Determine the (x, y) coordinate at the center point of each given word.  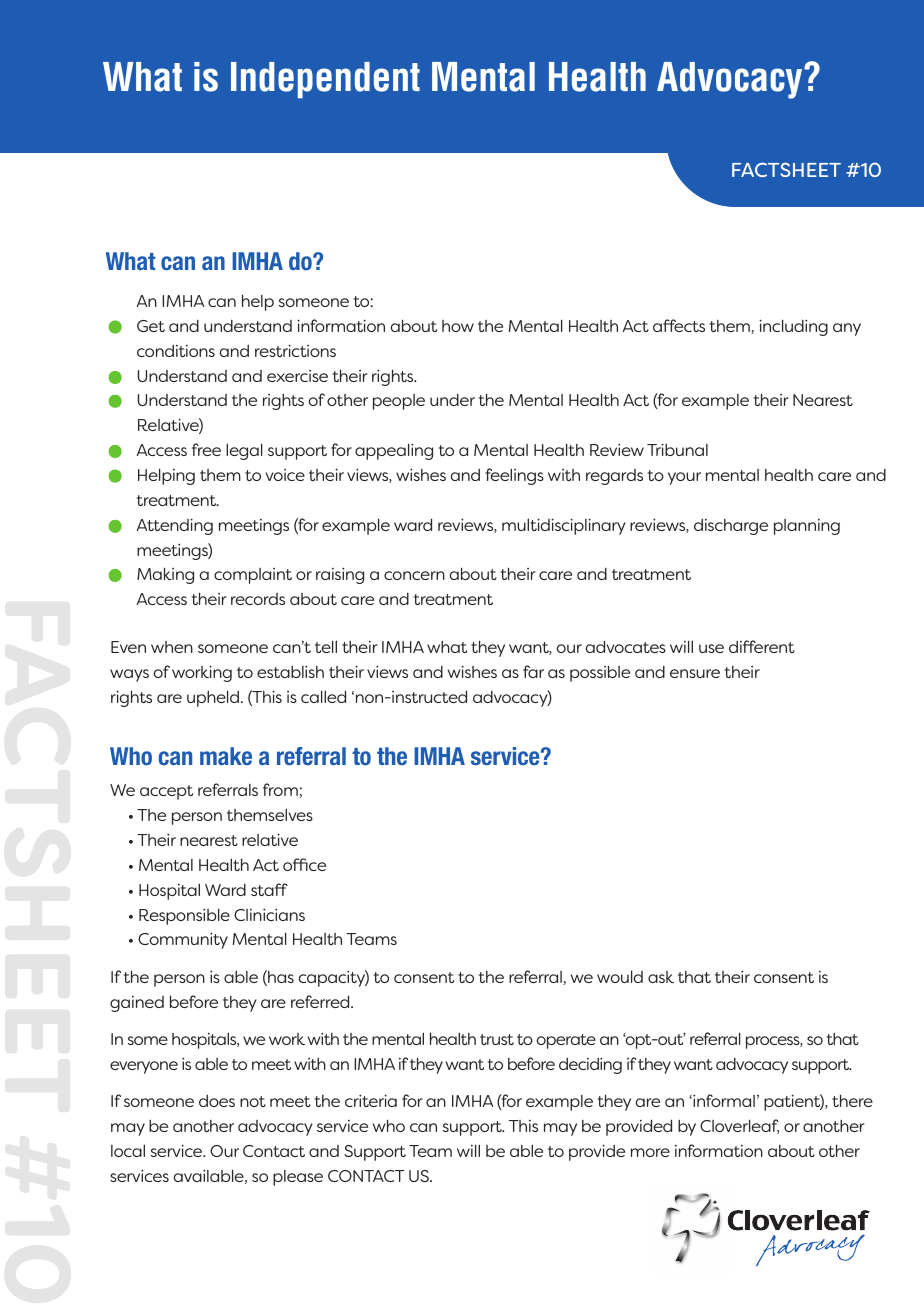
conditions (176, 350)
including (793, 327)
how (458, 326)
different (762, 646)
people (399, 402)
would (620, 976)
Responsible (184, 916)
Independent (325, 80)
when (172, 647)
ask (661, 977)
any (847, 329)
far (533, 671)
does (217, 1100)
